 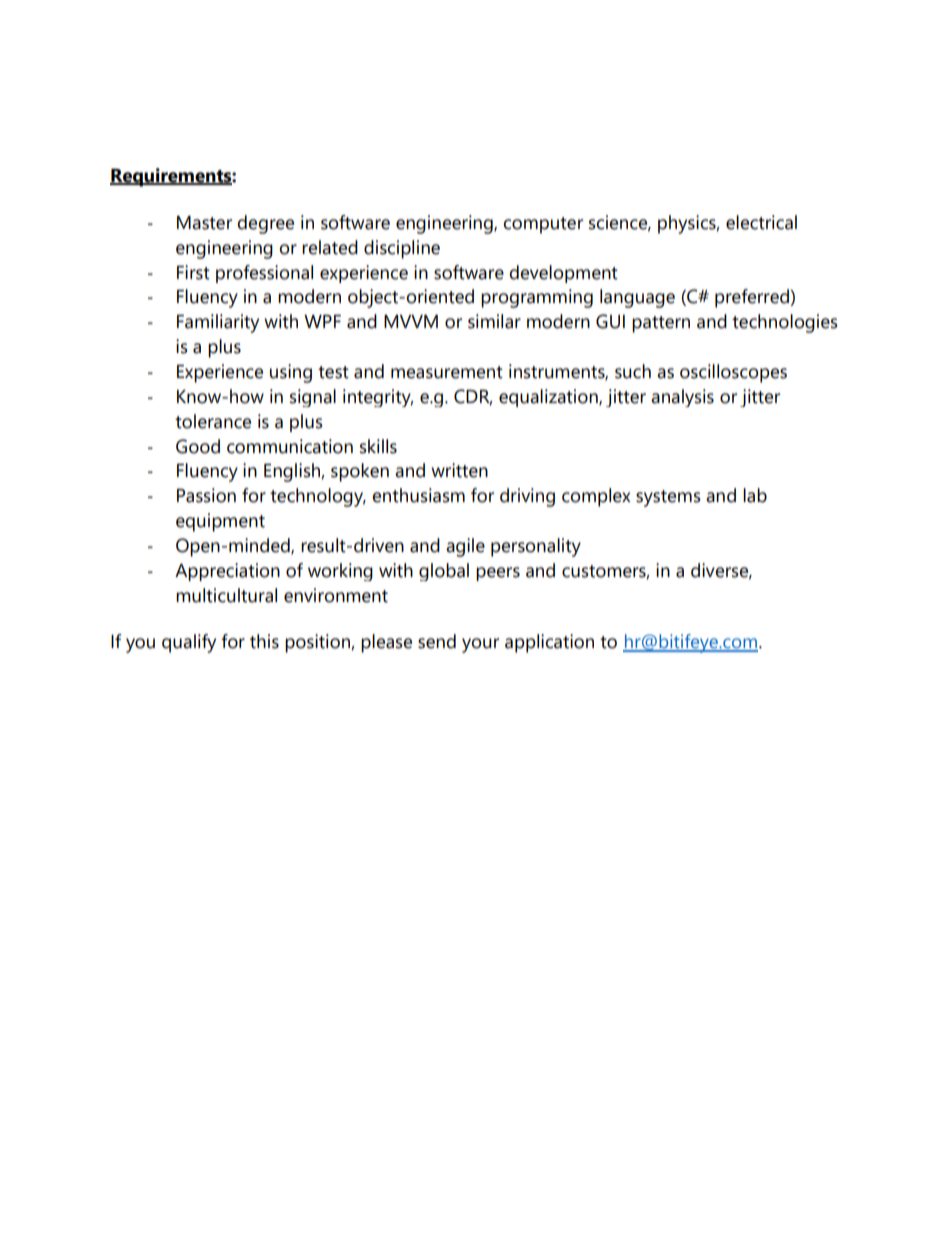 What do you see at coordinates (264, 641) in the image?
I see `this` at bounding box center [264, 641].
